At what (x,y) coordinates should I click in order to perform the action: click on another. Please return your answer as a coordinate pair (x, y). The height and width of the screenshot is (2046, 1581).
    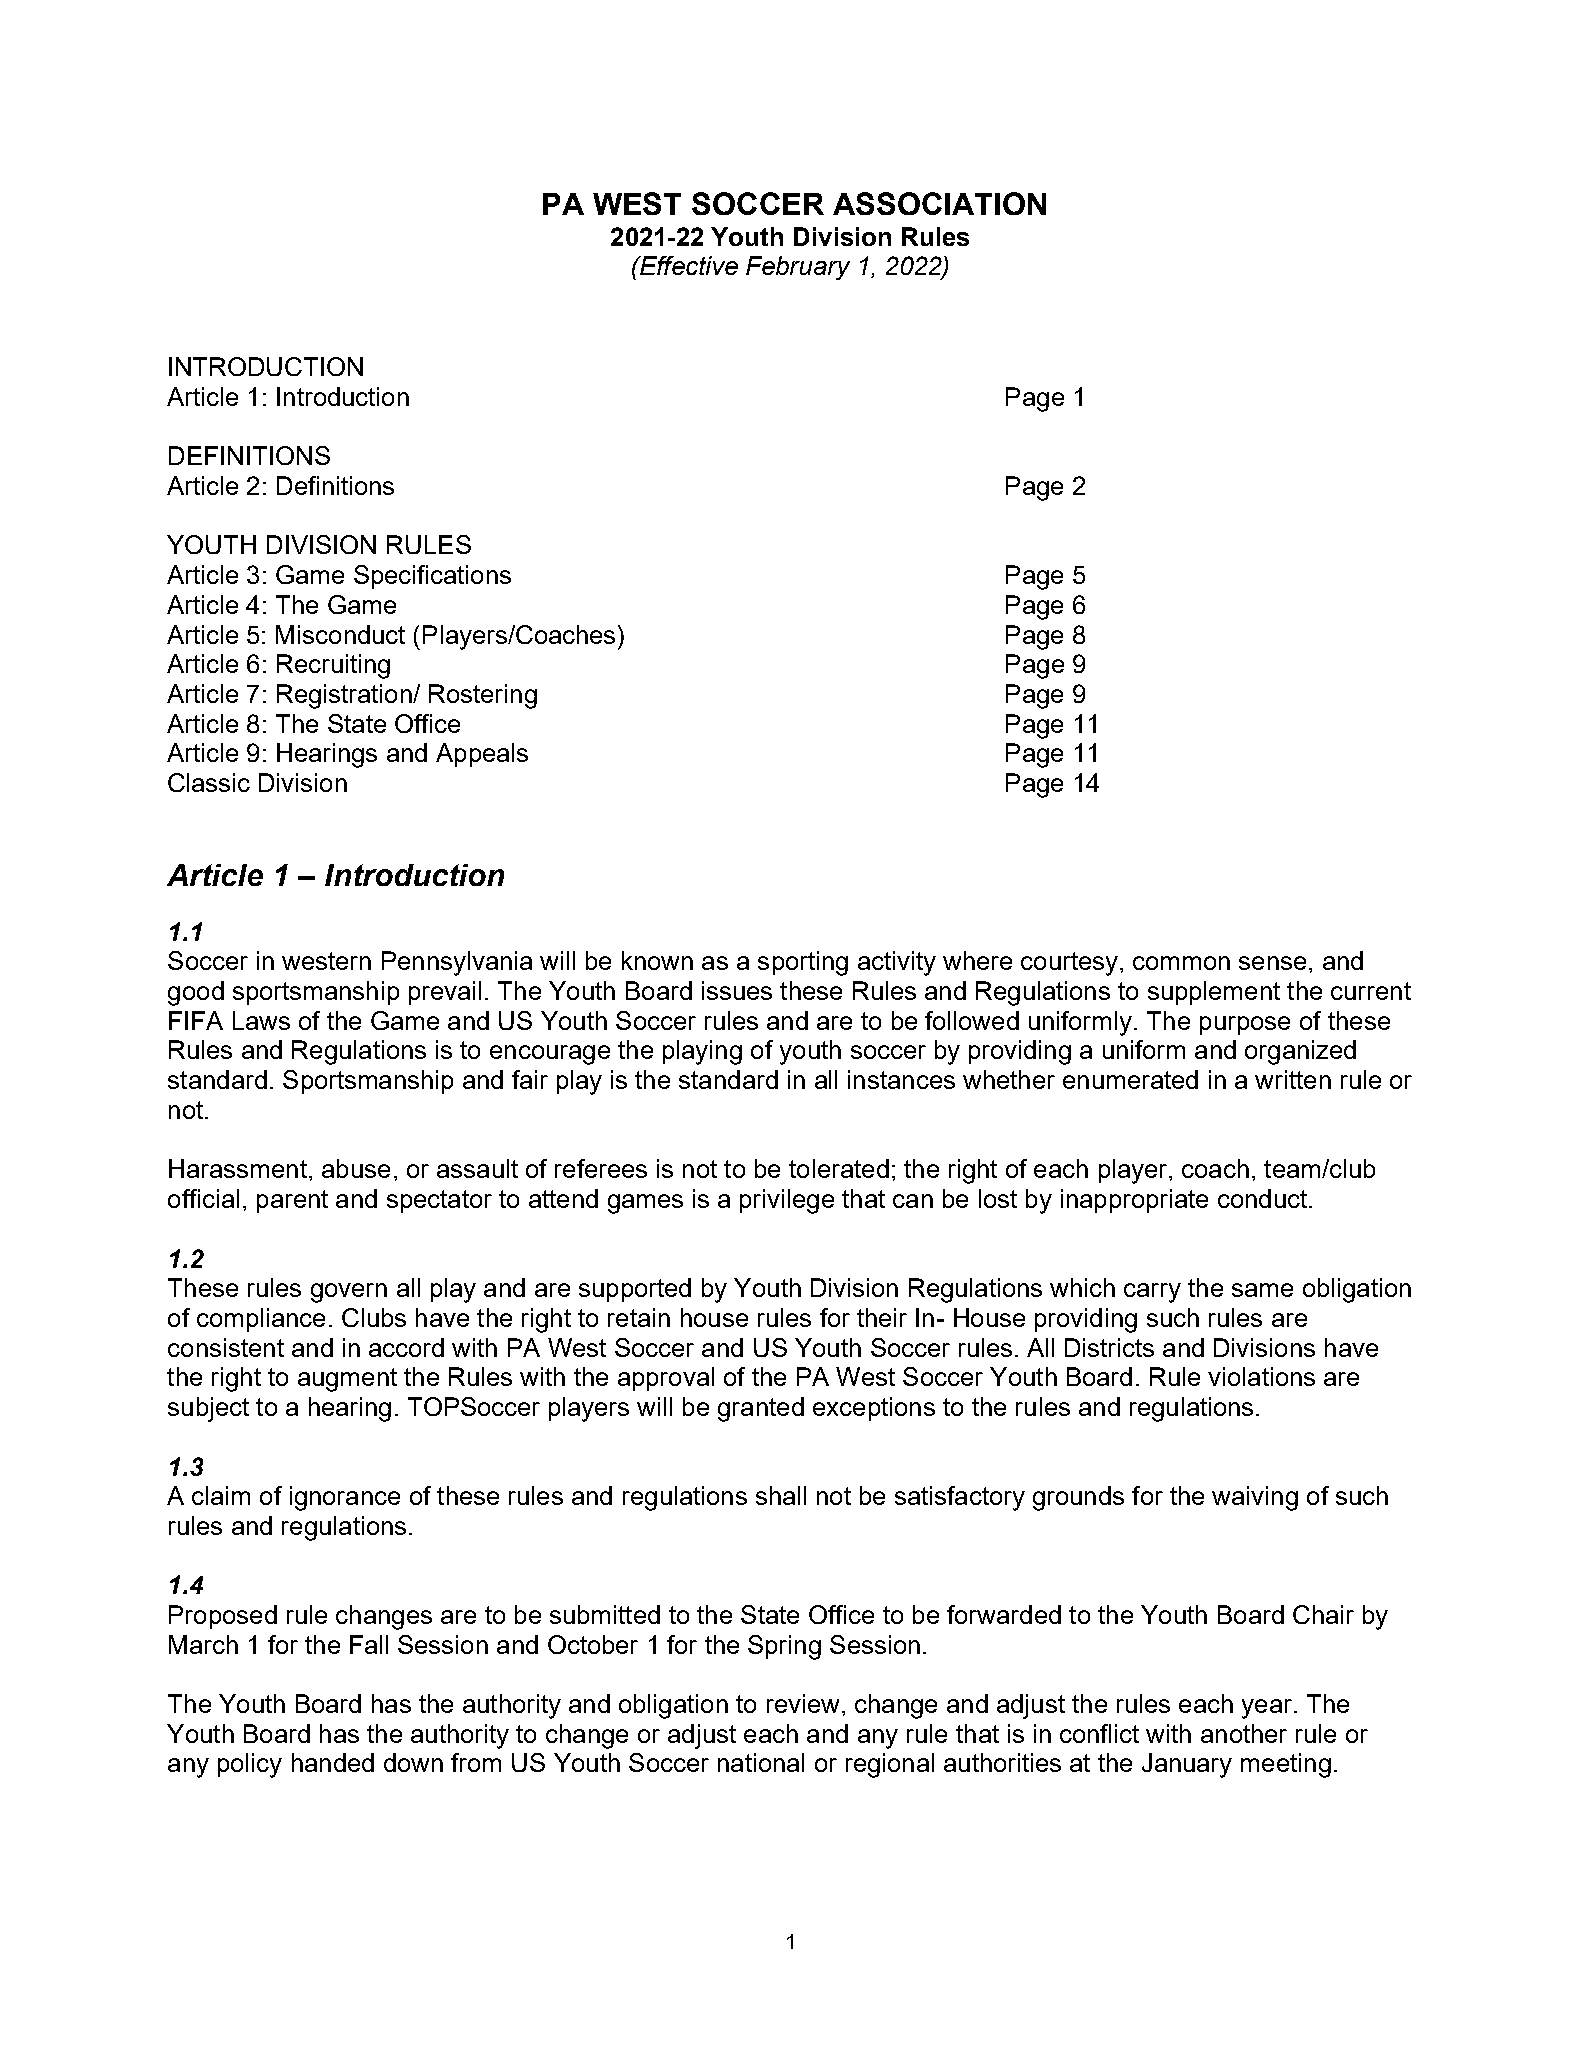
    Looking at the image, I should click on (1244, 1733).
